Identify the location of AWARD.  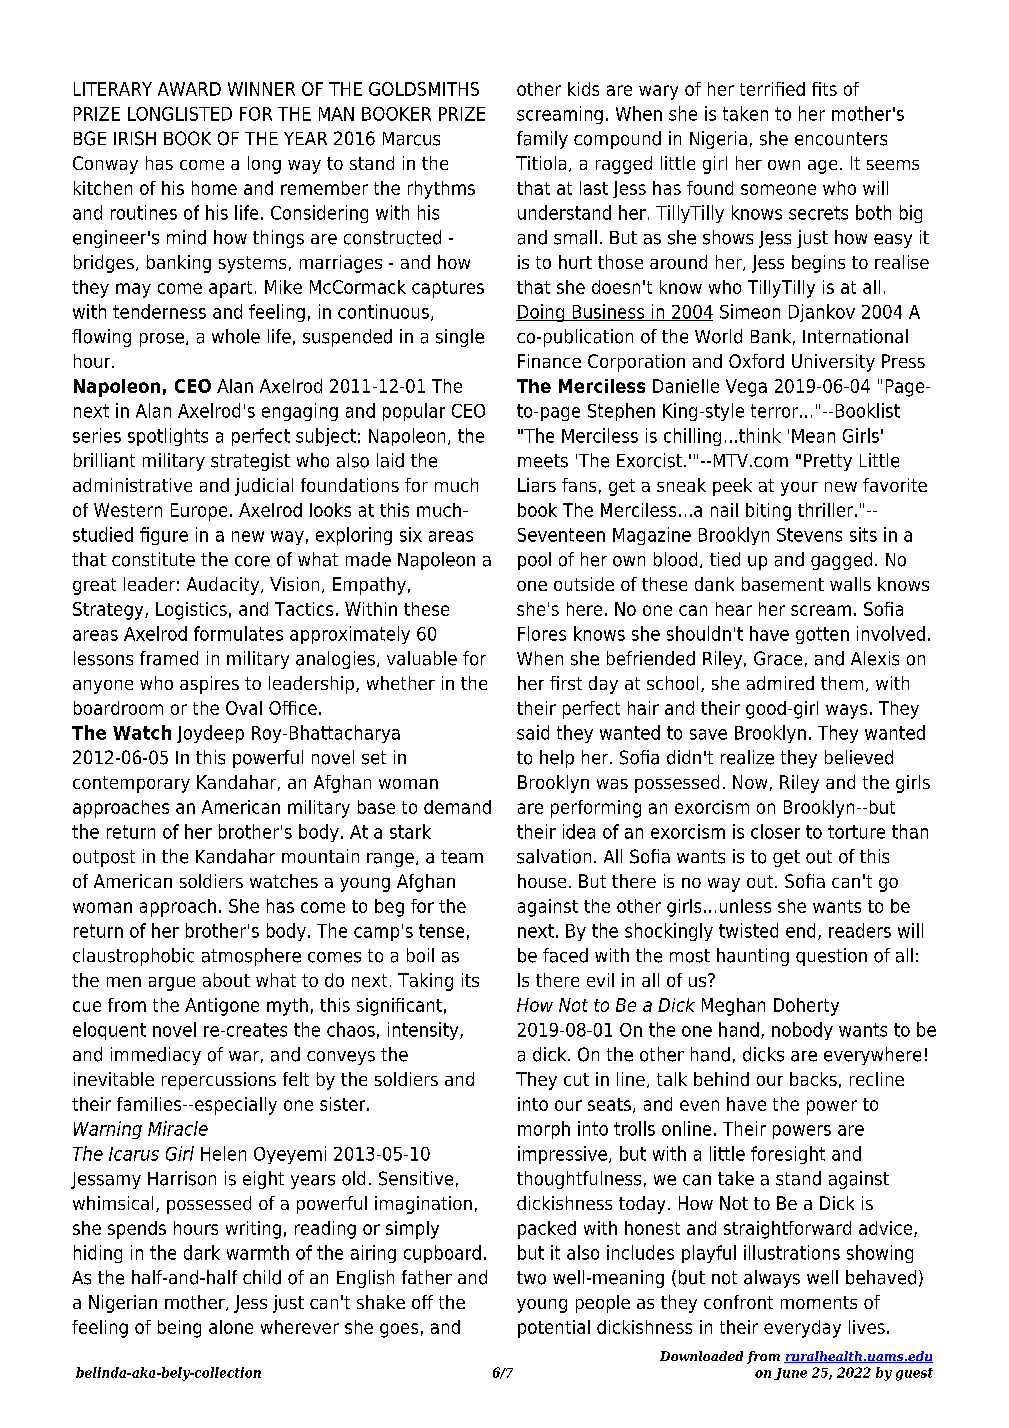
(189, 89).
